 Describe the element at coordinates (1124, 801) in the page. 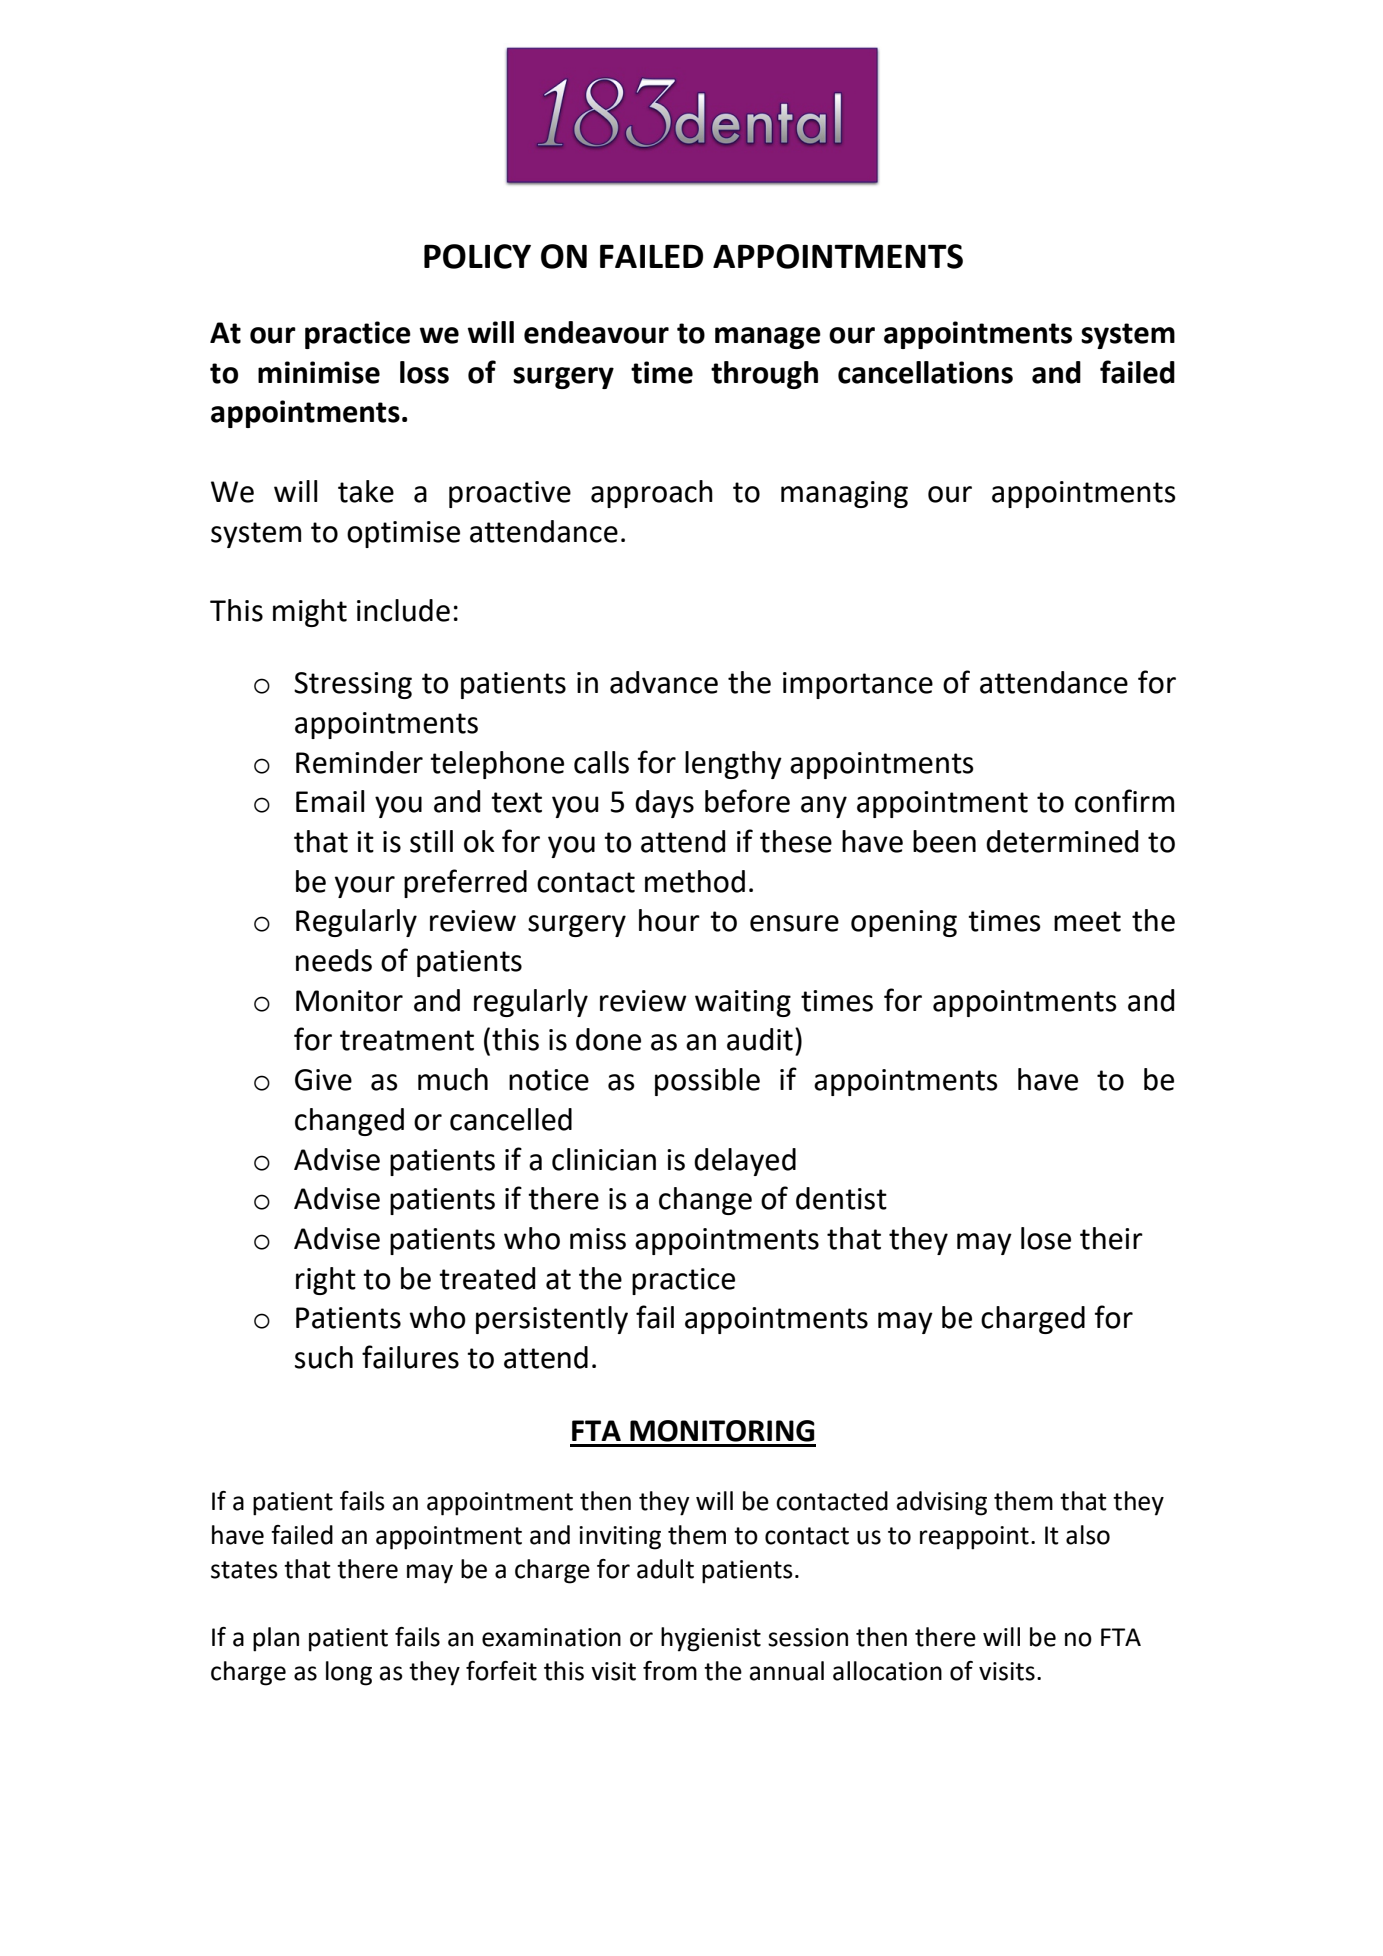

I see `confirm` at that location.
